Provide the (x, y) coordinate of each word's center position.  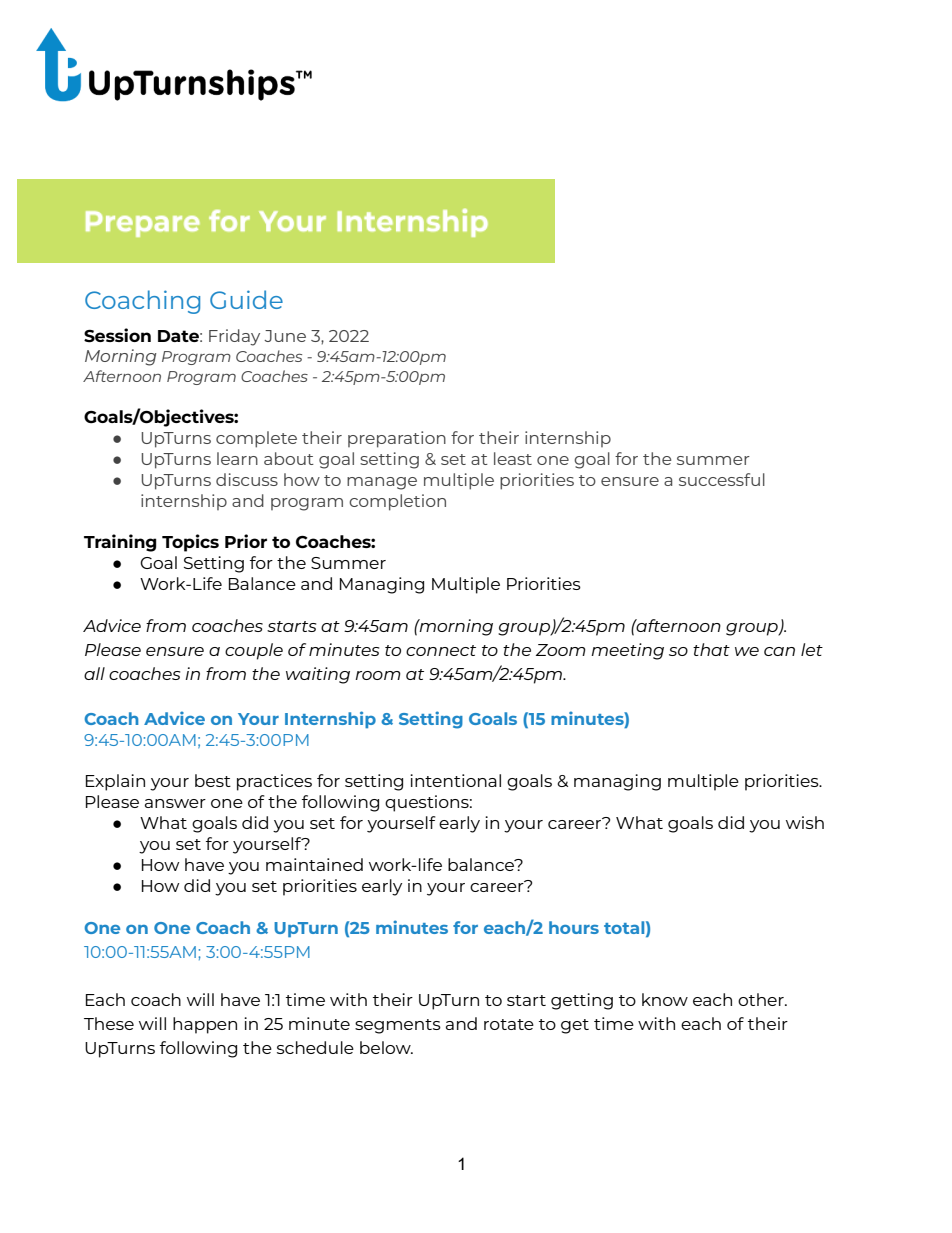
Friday (234, 337)
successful (722, 479)
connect (441, 650)
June (285, 336)
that (711, 649)
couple (254, 651)
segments (398, 1026)
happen (205, 1025)
